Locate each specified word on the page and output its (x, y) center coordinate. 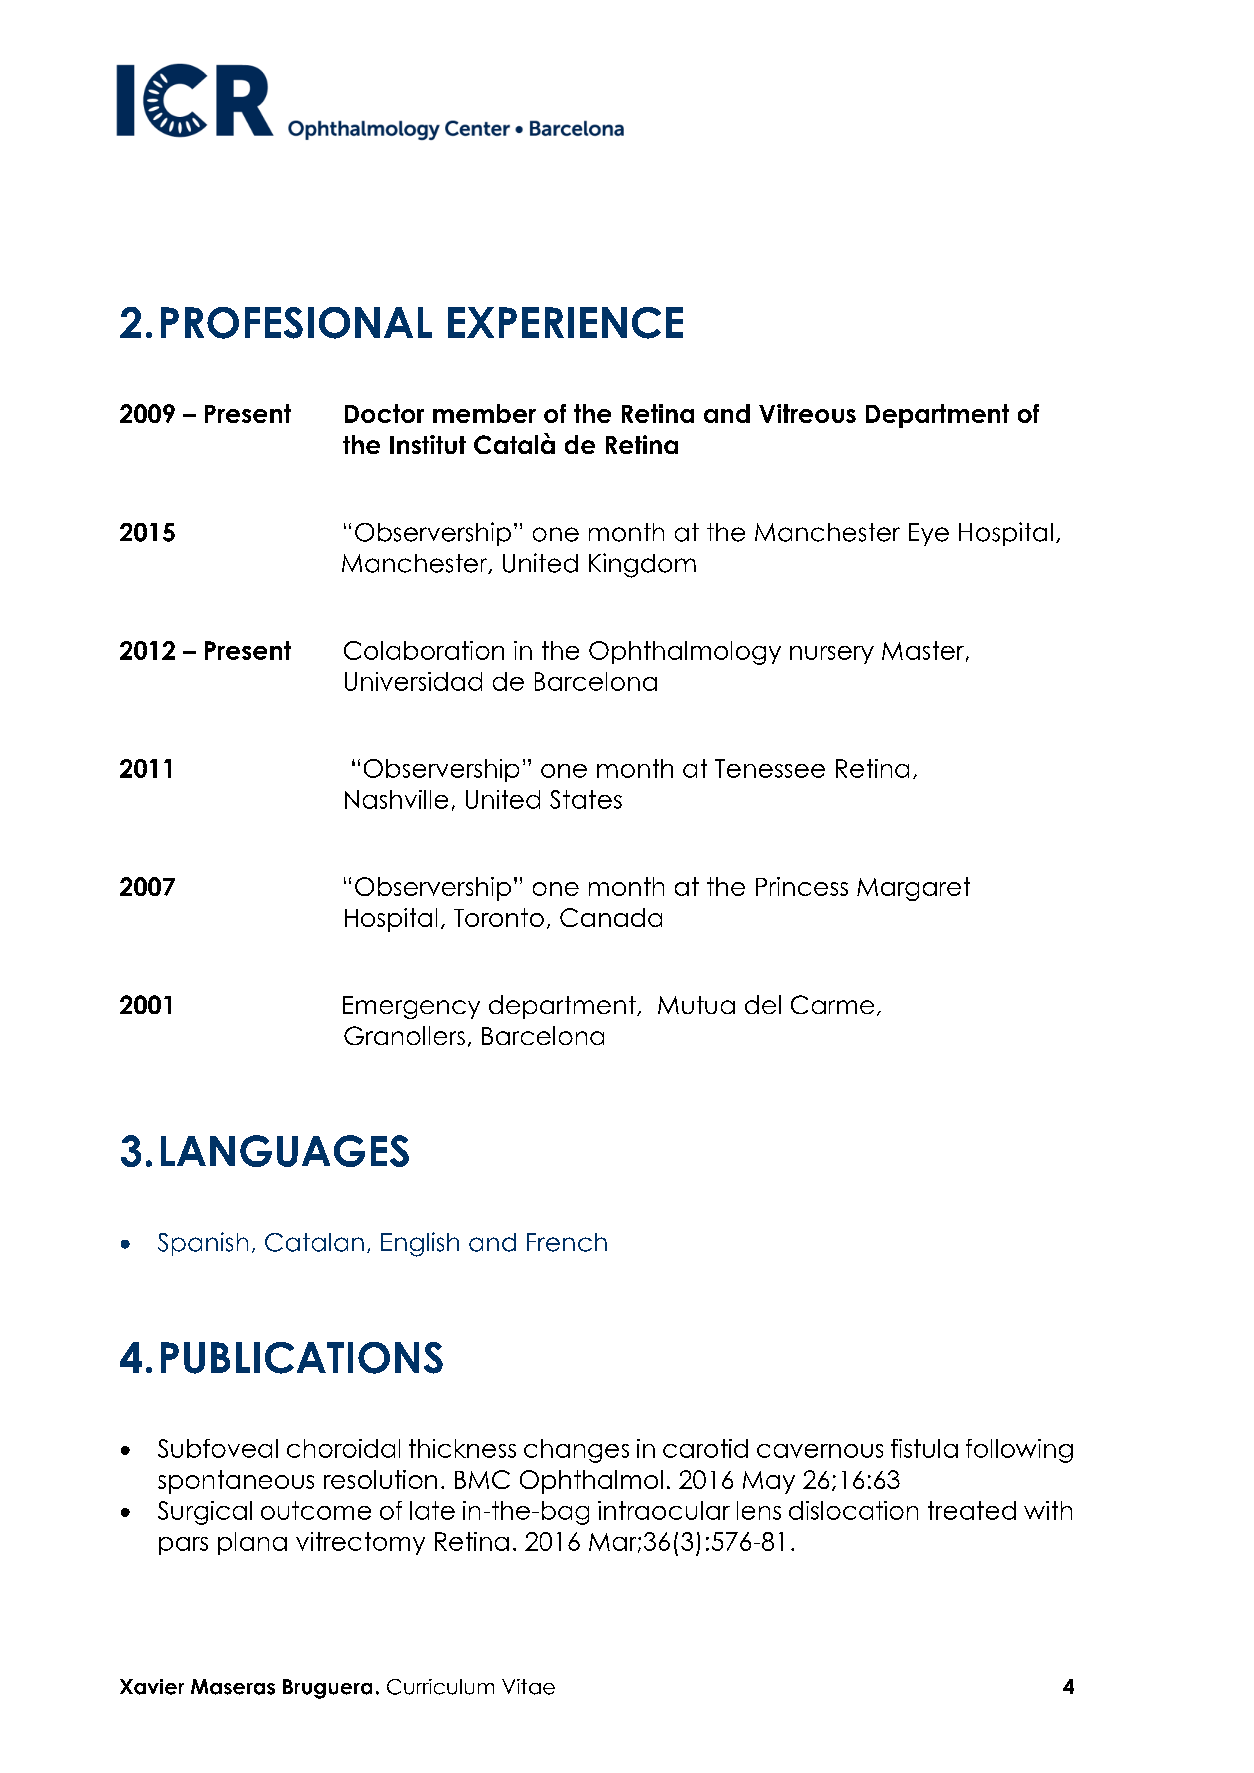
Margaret (913, 889)
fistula (924, 1448)
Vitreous (807, 413)
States (586, 799)
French (567, 1242)
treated (972, 1510)
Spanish (203, 1244)
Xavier (152, 1687)
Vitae (528, 1687)
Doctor (384, 413)
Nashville (396, 799)
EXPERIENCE (565, 323)
